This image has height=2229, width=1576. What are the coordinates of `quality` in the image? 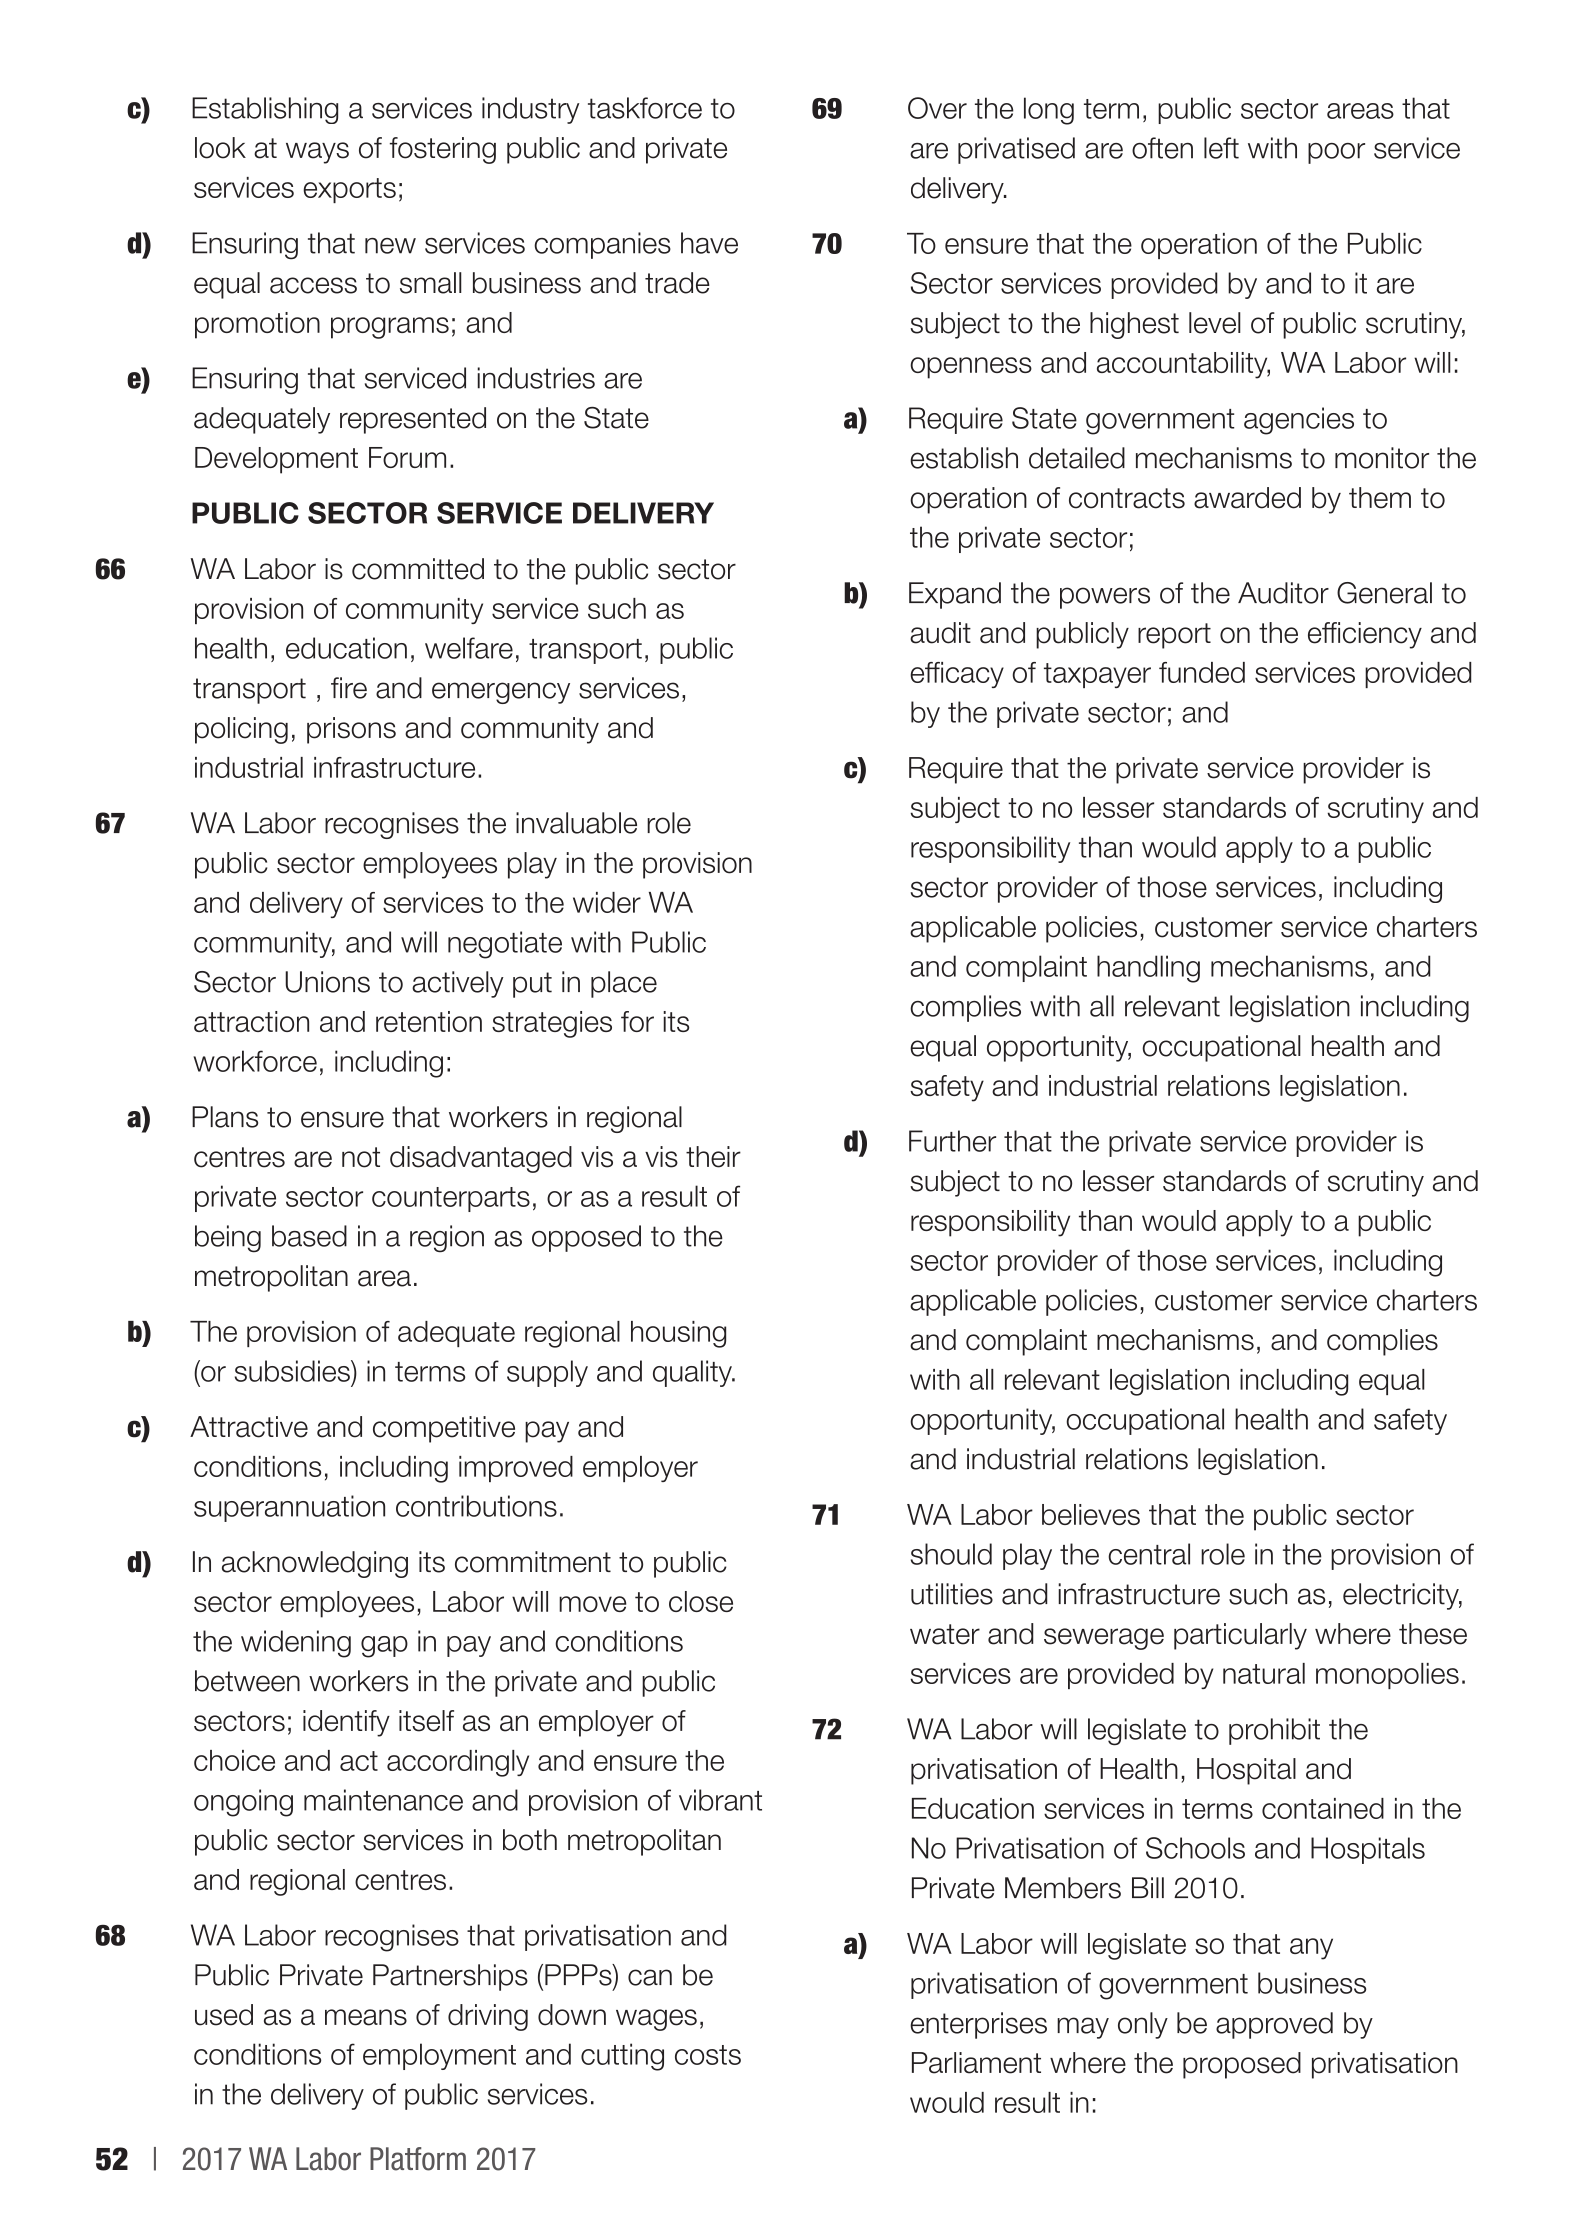 It's located at (693, 1373).
